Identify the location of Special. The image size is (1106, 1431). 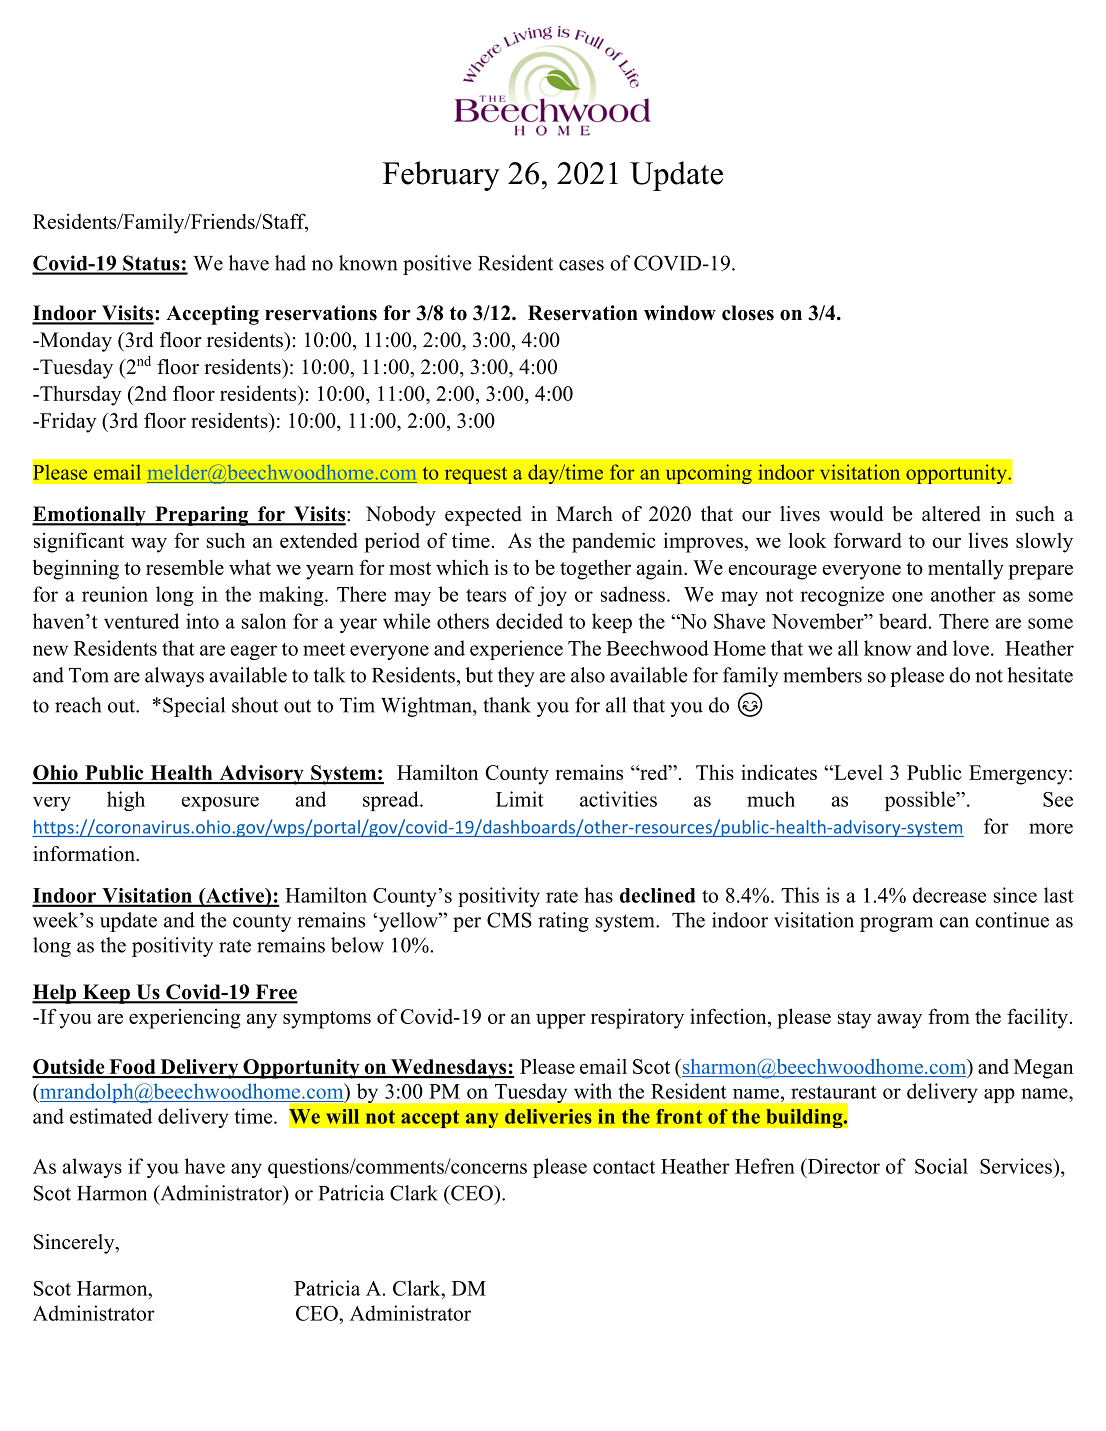
(194, 707).
